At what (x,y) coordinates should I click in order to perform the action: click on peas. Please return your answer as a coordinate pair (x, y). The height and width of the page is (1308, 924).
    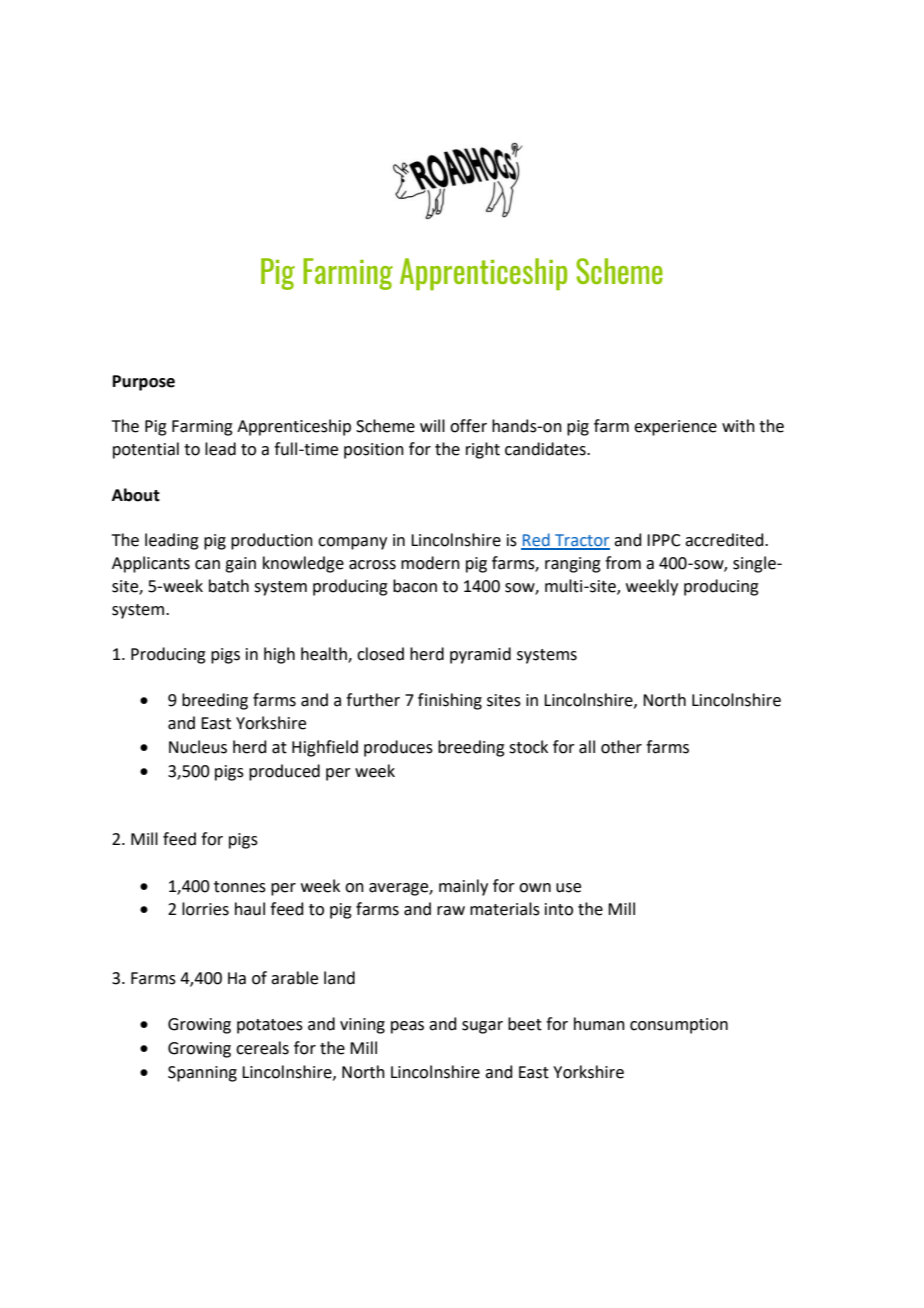
    Looking at the image, I should click on (407, 1027).
